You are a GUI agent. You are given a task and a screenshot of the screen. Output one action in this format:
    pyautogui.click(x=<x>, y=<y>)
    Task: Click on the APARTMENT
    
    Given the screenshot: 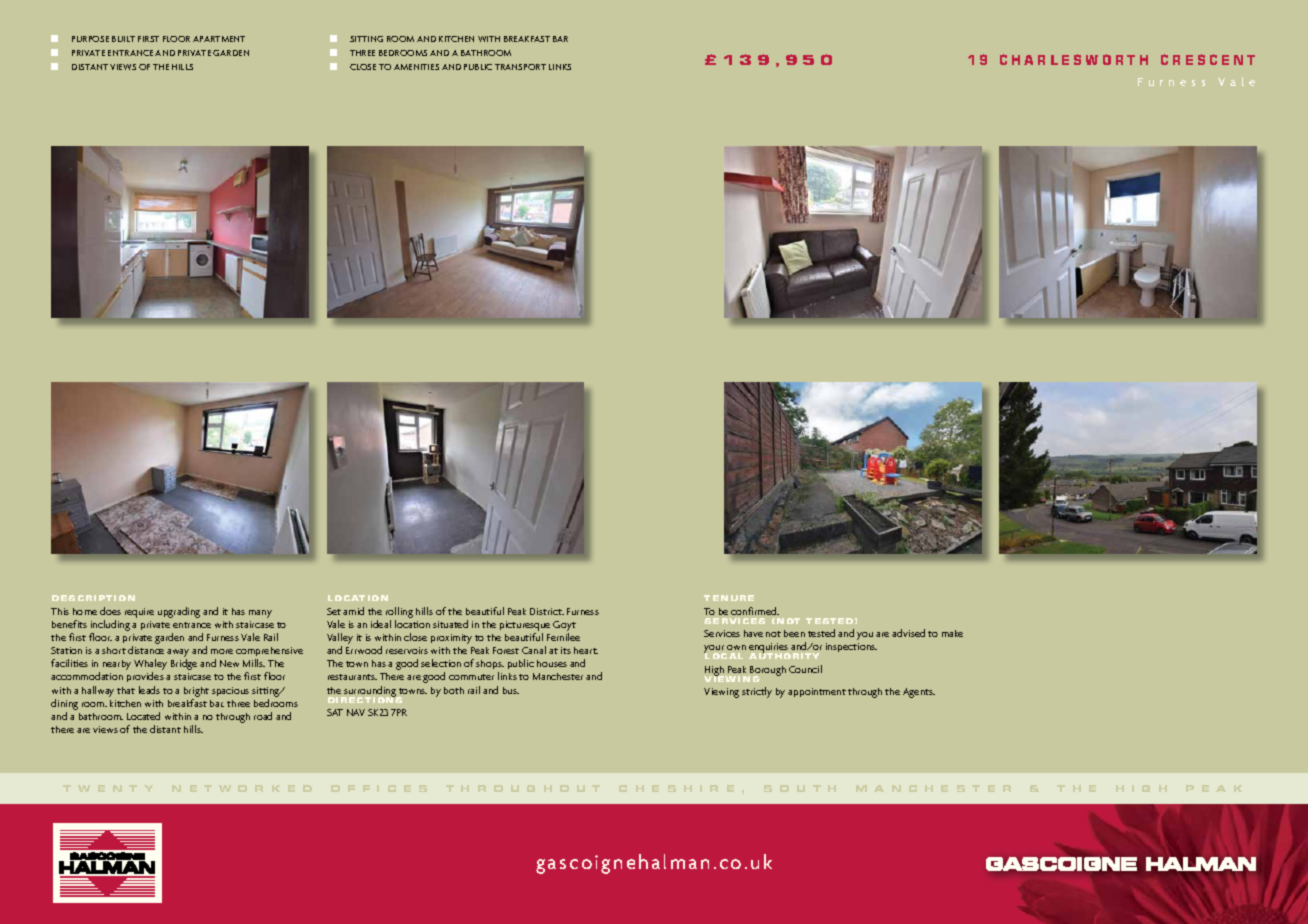 What is the action you would take?
    pyautogui.click(x=219, y=39)
